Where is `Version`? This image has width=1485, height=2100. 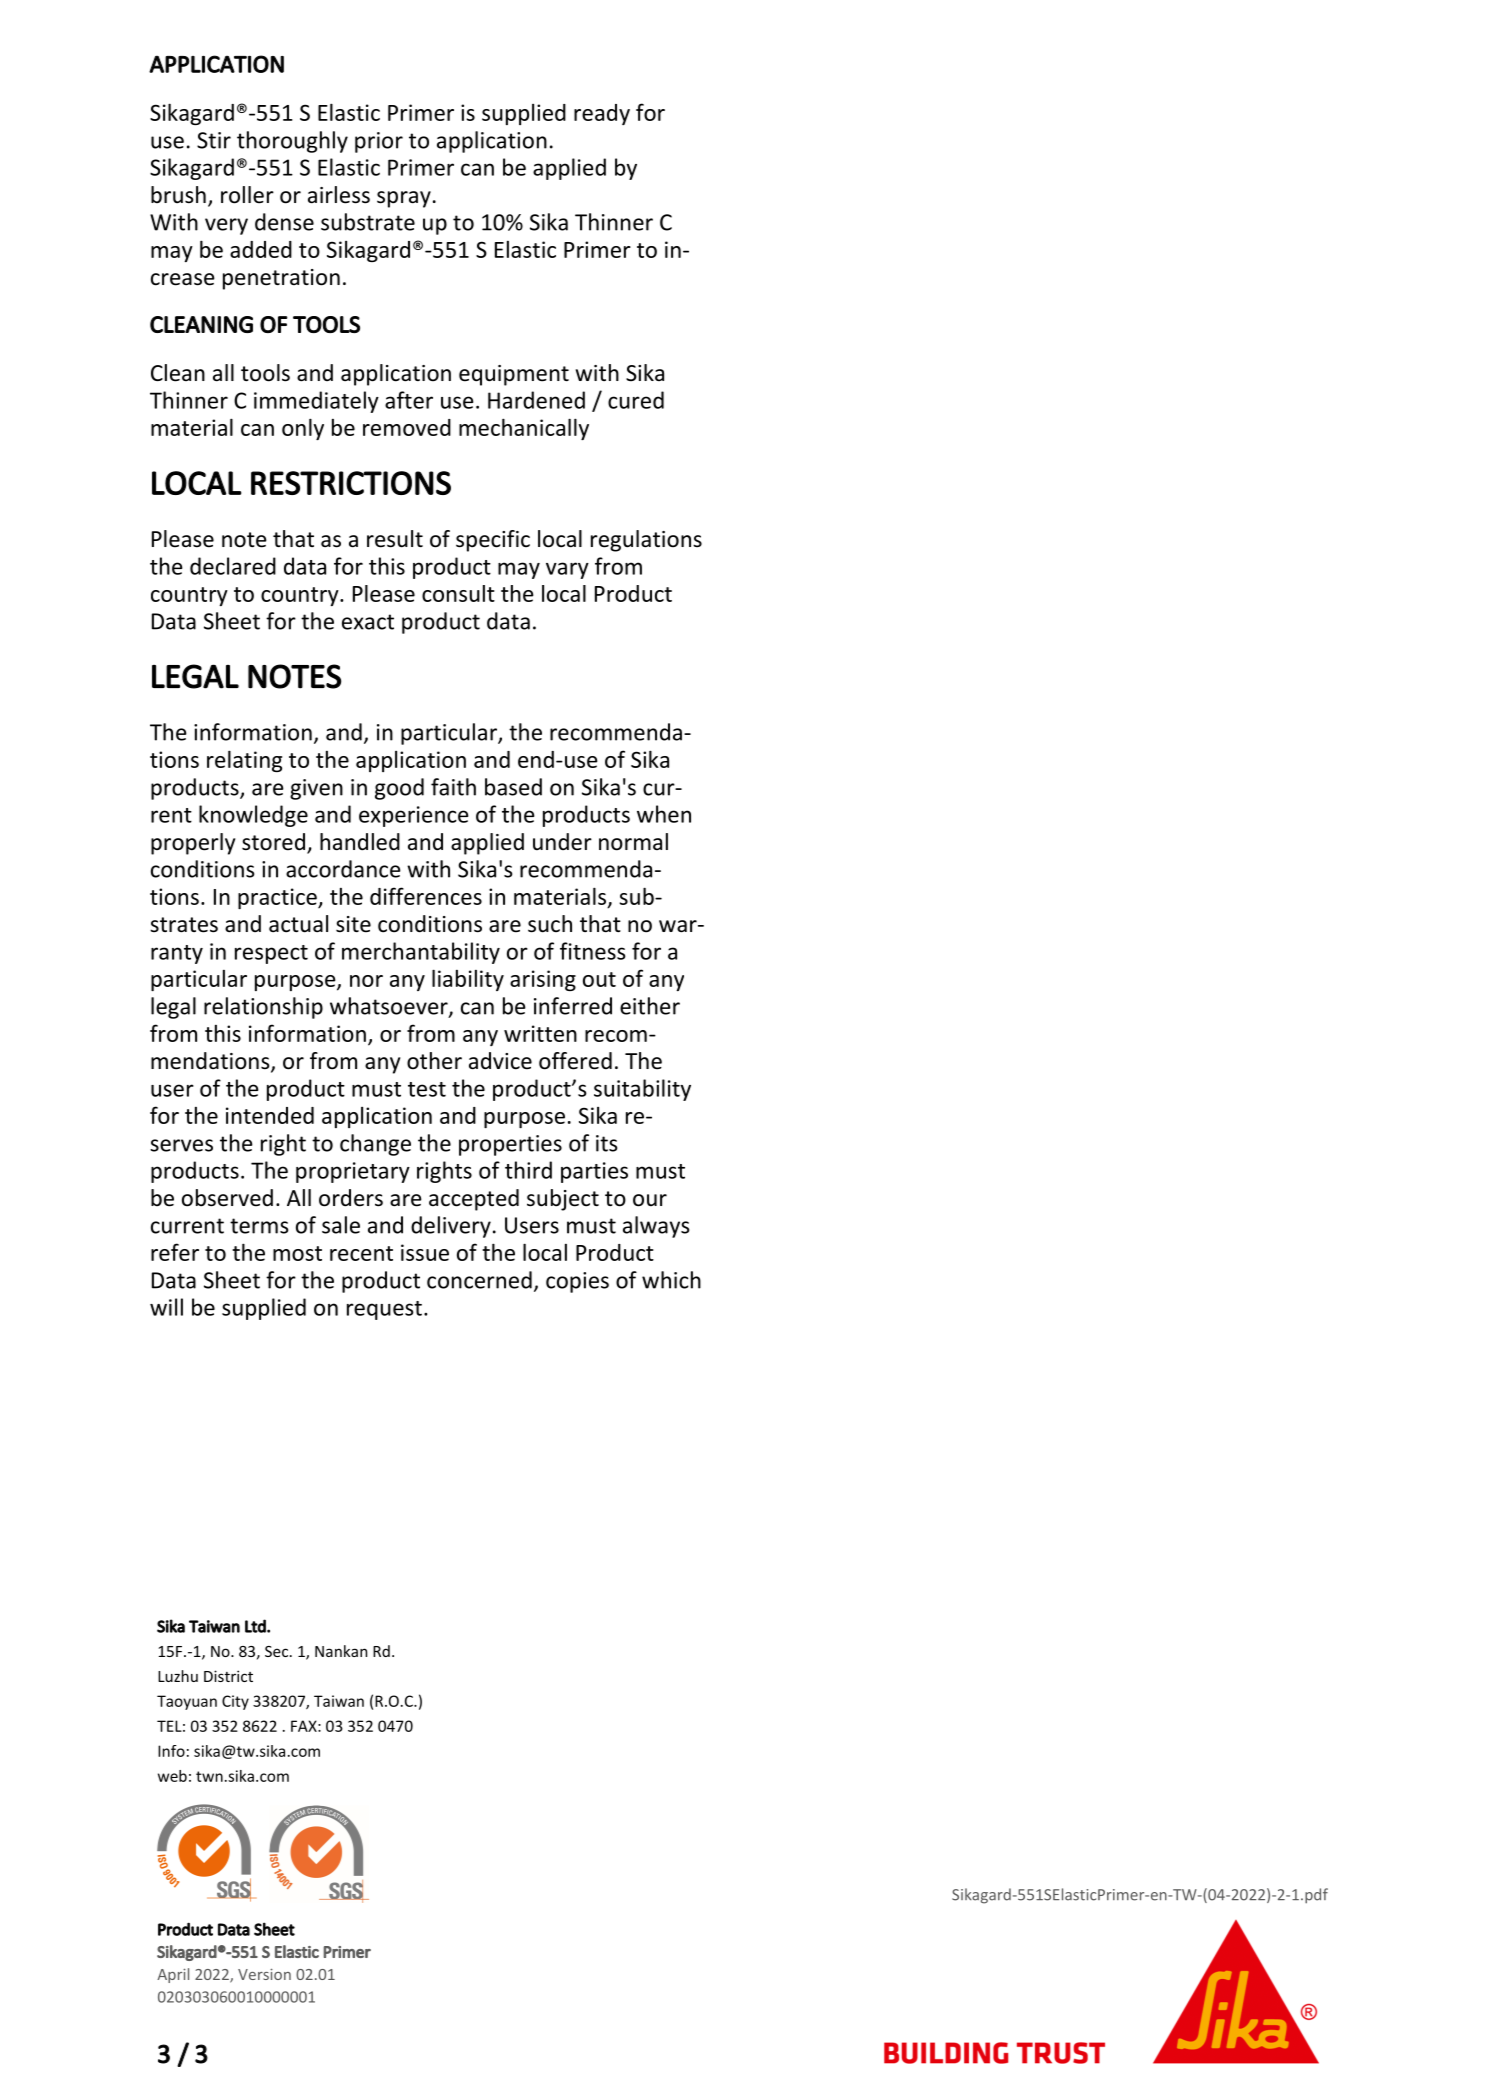 Version is located at coordinates (264, 1974).
